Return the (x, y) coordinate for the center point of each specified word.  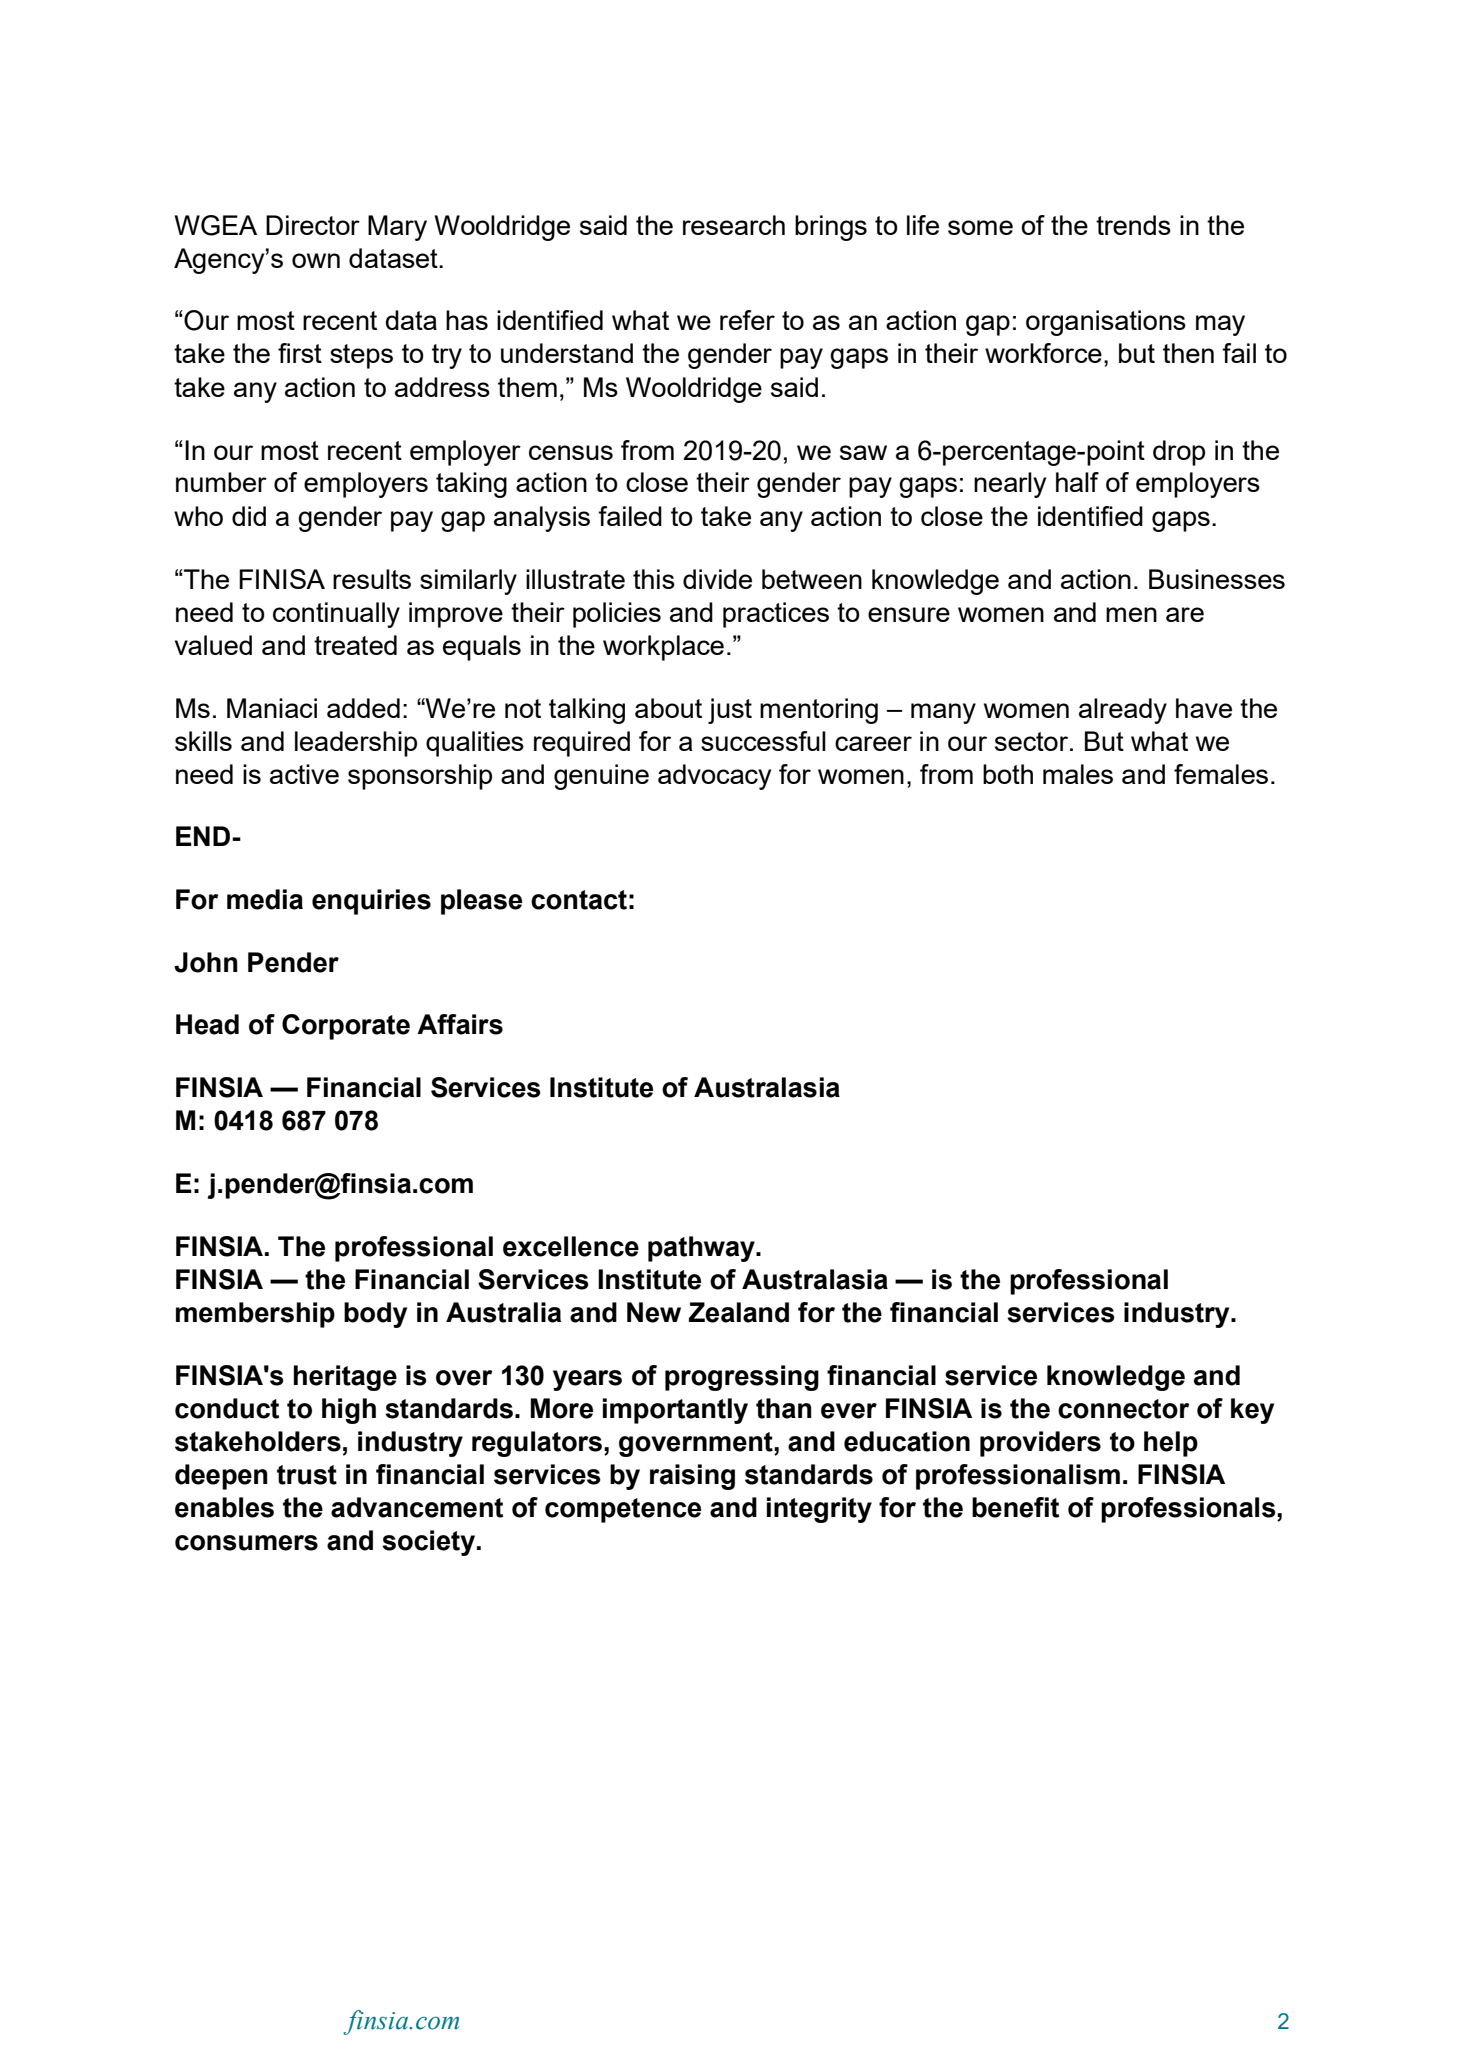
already (1123, 711)
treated (355, 645)
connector (1124, 1409)
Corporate (346, 1027)
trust (307, 1475)
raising (692, 1477)
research (734, 225)
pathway (702, 1249)
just (730, 711)
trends (1133, 225)
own (316, 260)
